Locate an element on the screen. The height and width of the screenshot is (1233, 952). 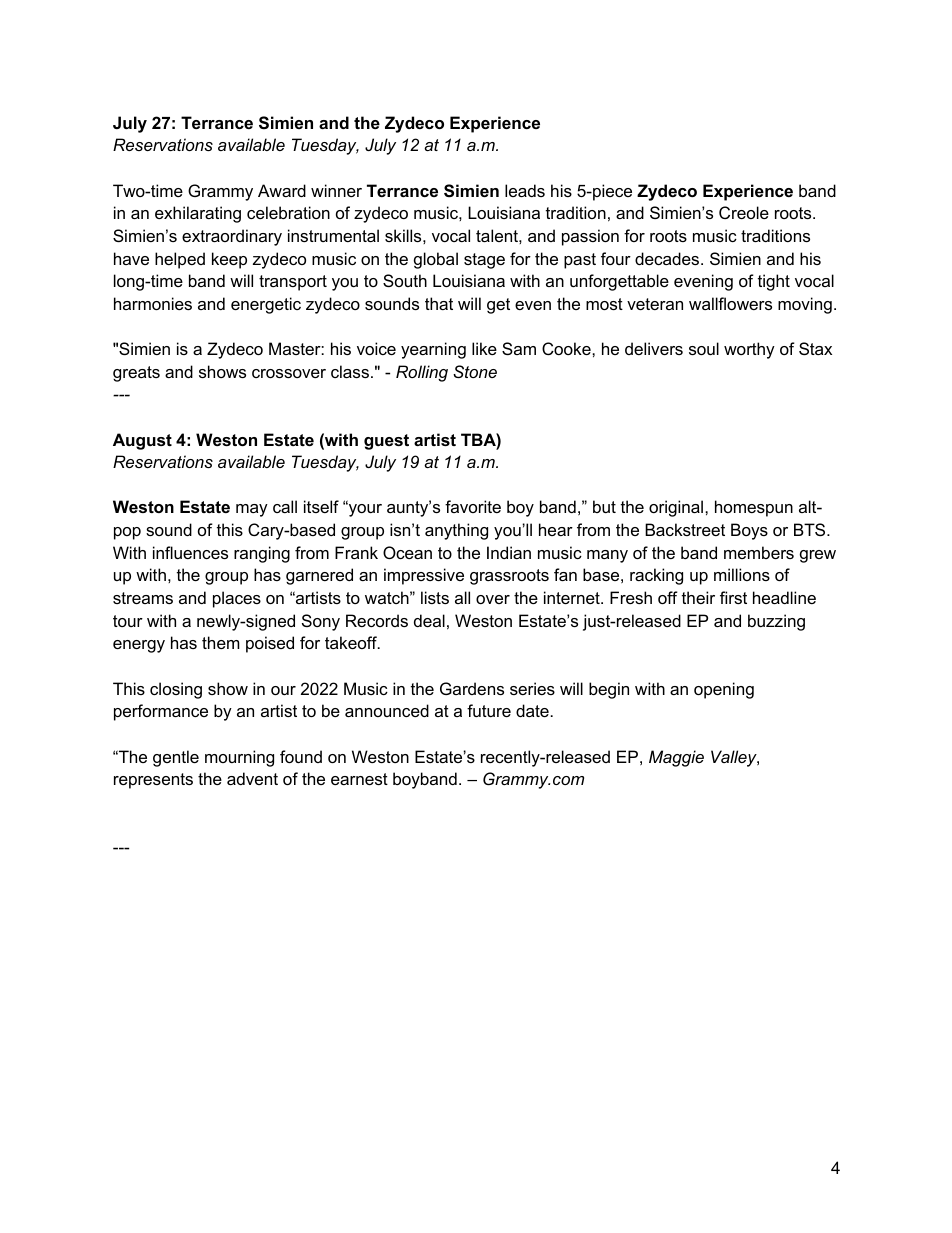
may is located at coordinates (252, 510).
